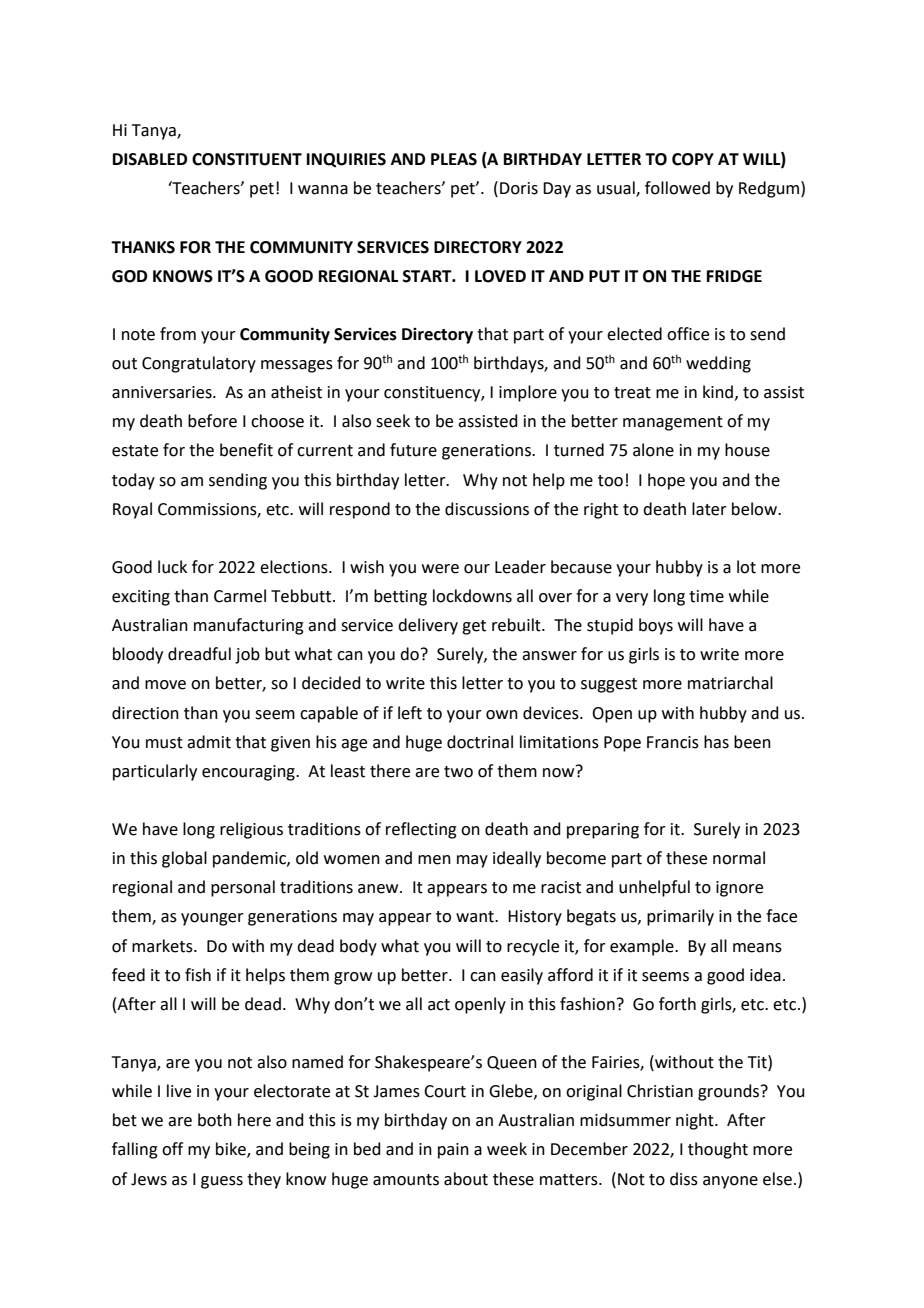 The image size is (924, 1308). What do you see at coordinates (677, 188) in the screenshot?
I see `followed` at bounding box center [677, 188].
